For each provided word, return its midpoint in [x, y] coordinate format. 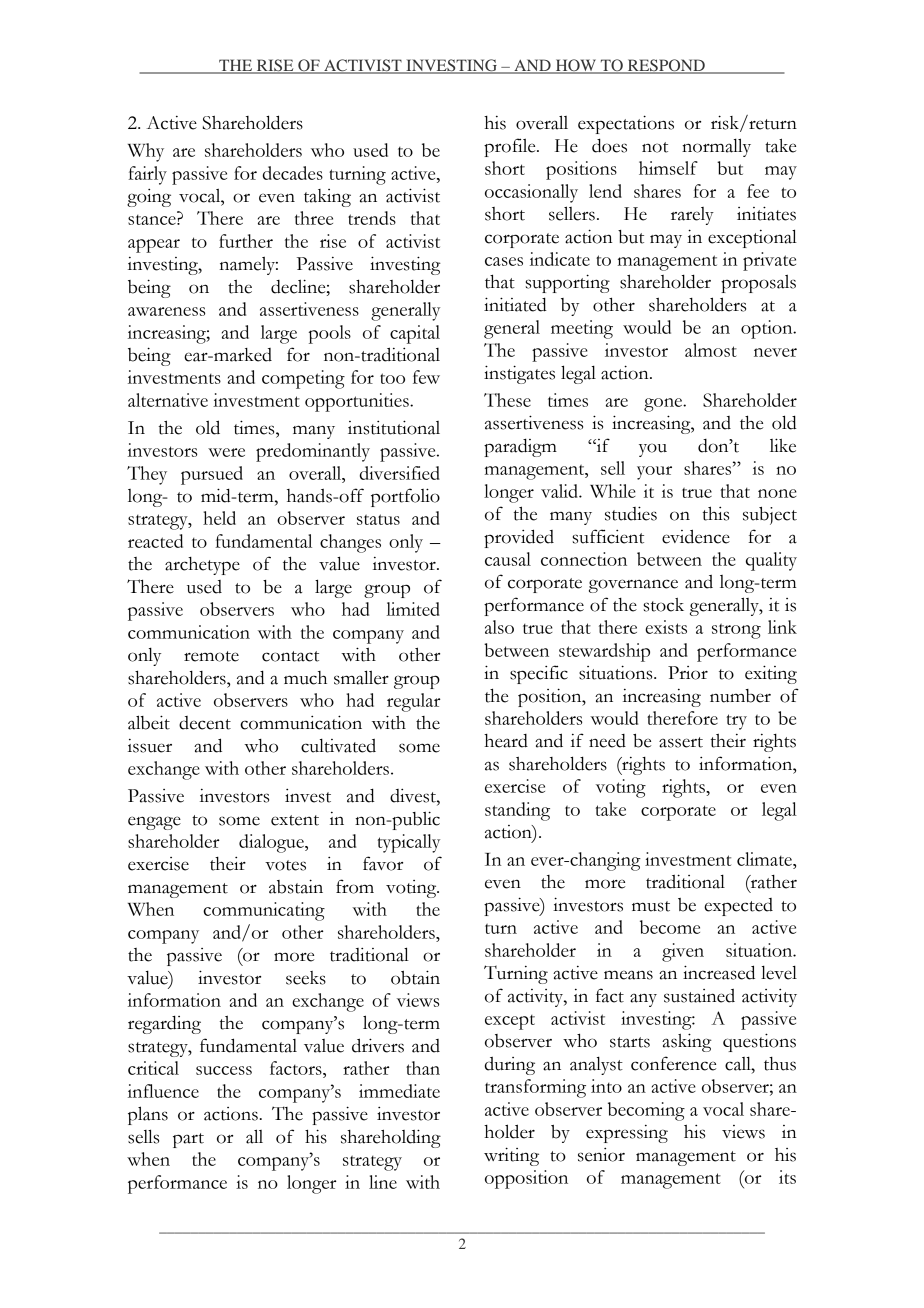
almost [711, 350]
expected [738, 907]
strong [736, 631]
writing [511, 1156]
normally [716, 147]
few [426, 377]
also [499, 627]
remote [211, 656]
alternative [168, 400]
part [188, 1140]
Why [146, 152]
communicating [264, 911]
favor [383, 863]
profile [511, 147]
